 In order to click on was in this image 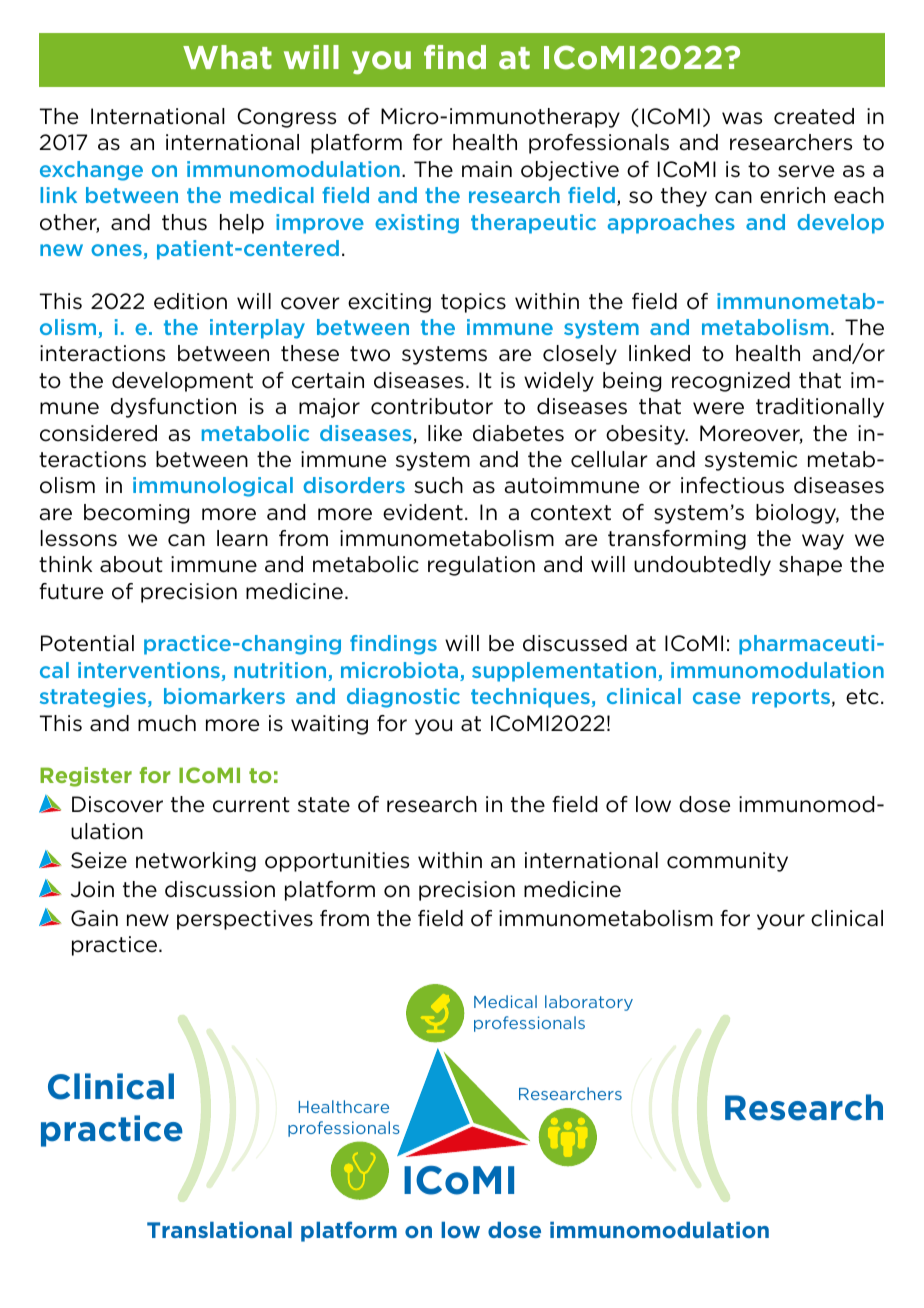, I will do `click(742, 118)`.
